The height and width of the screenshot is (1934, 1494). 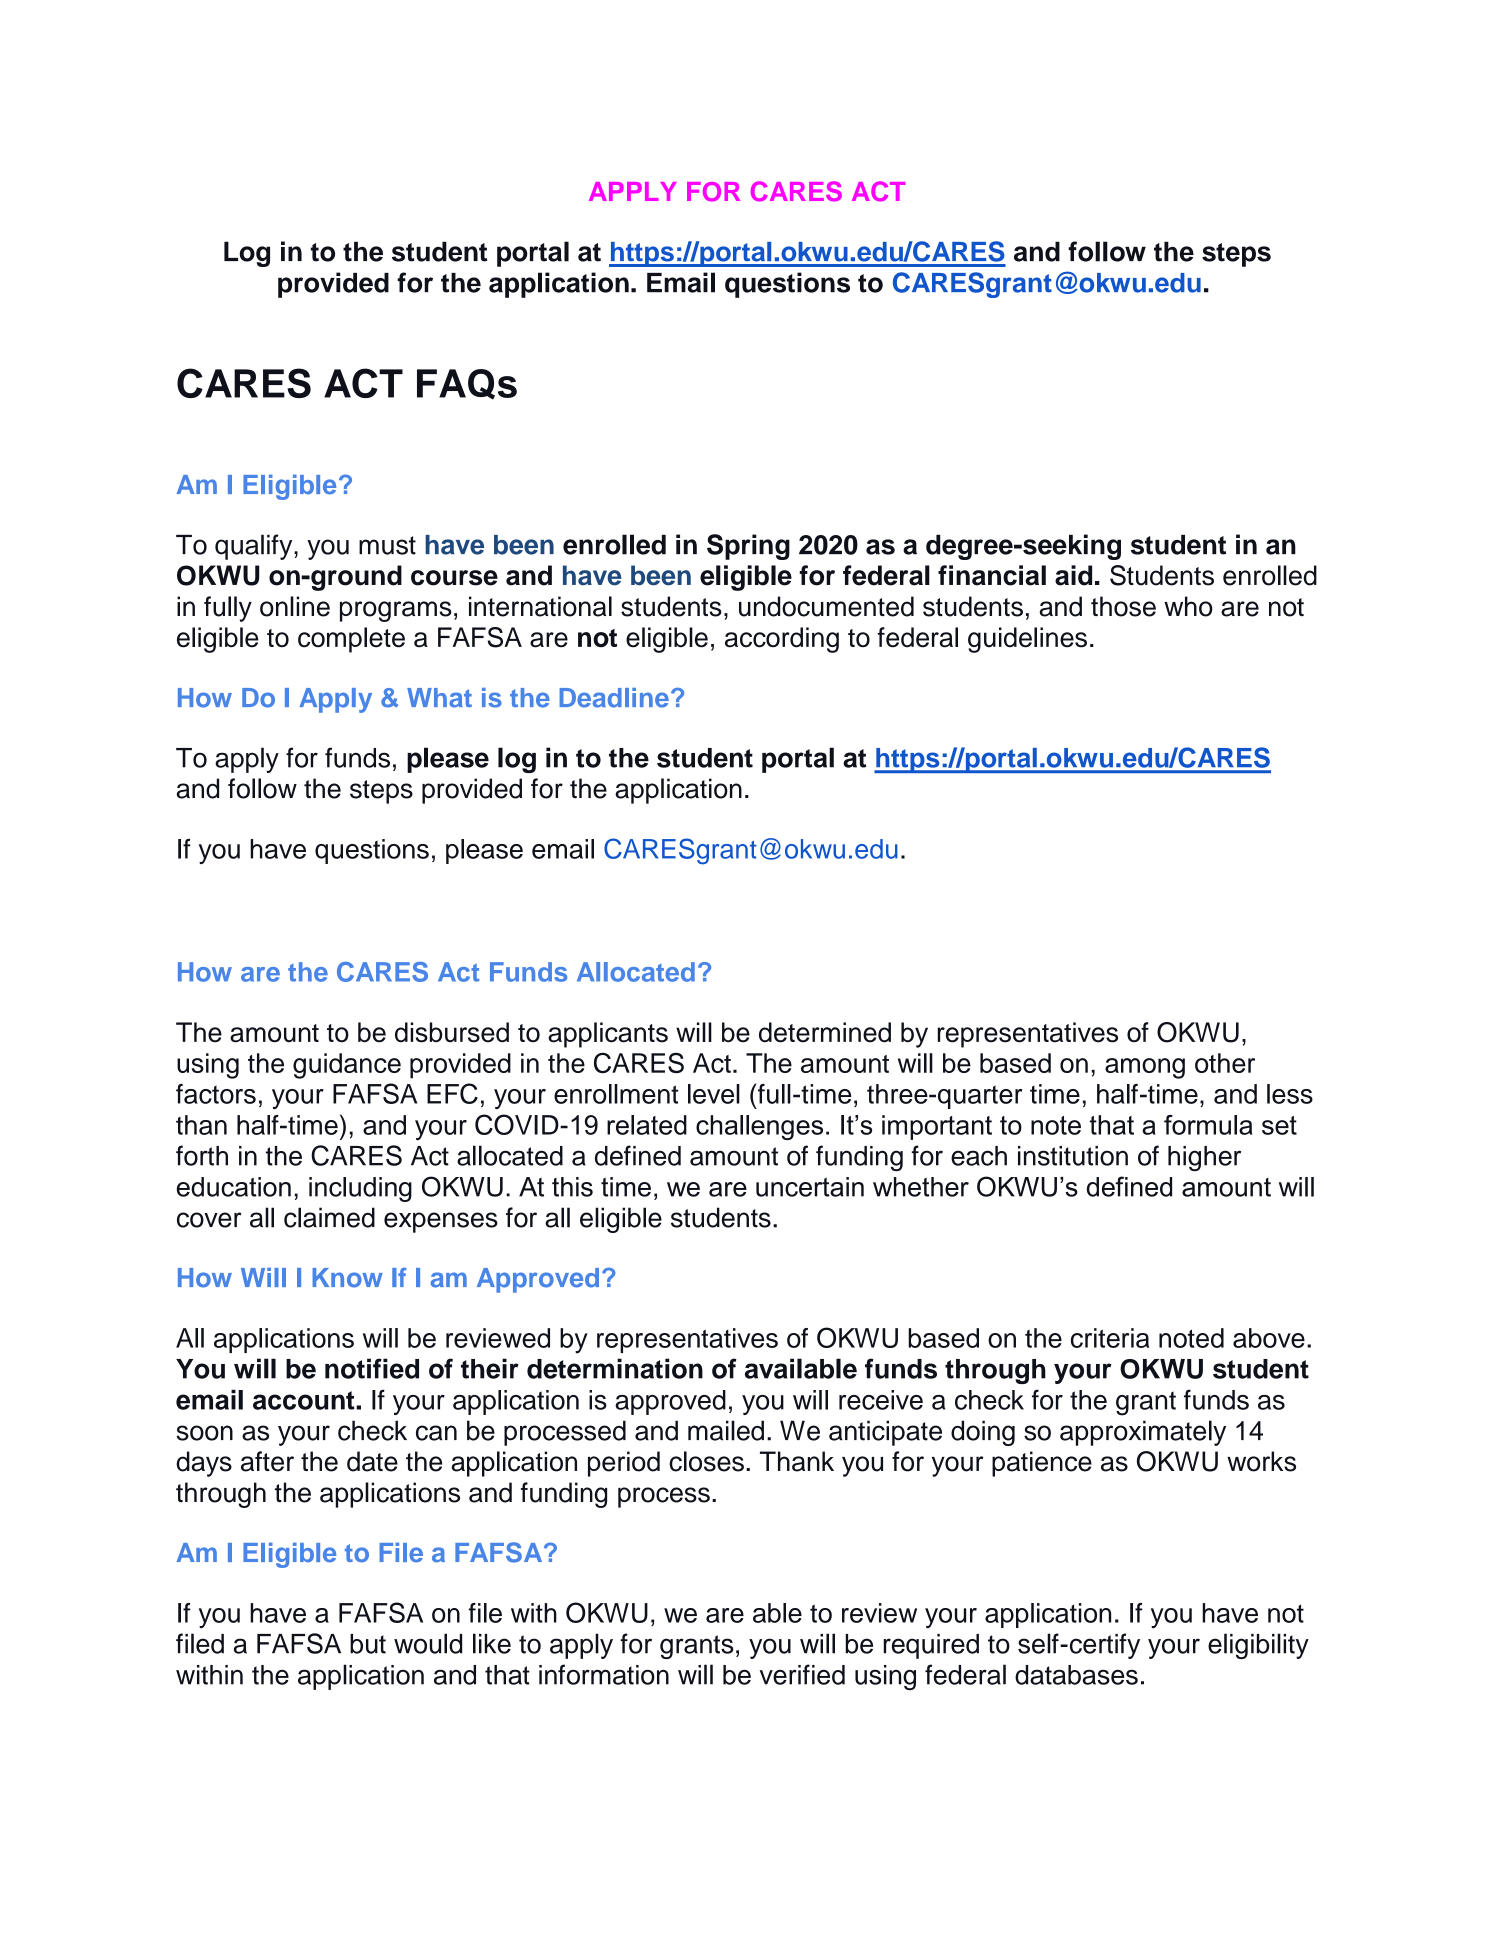 I want to click on notified, so click(x=372, y=1368).
